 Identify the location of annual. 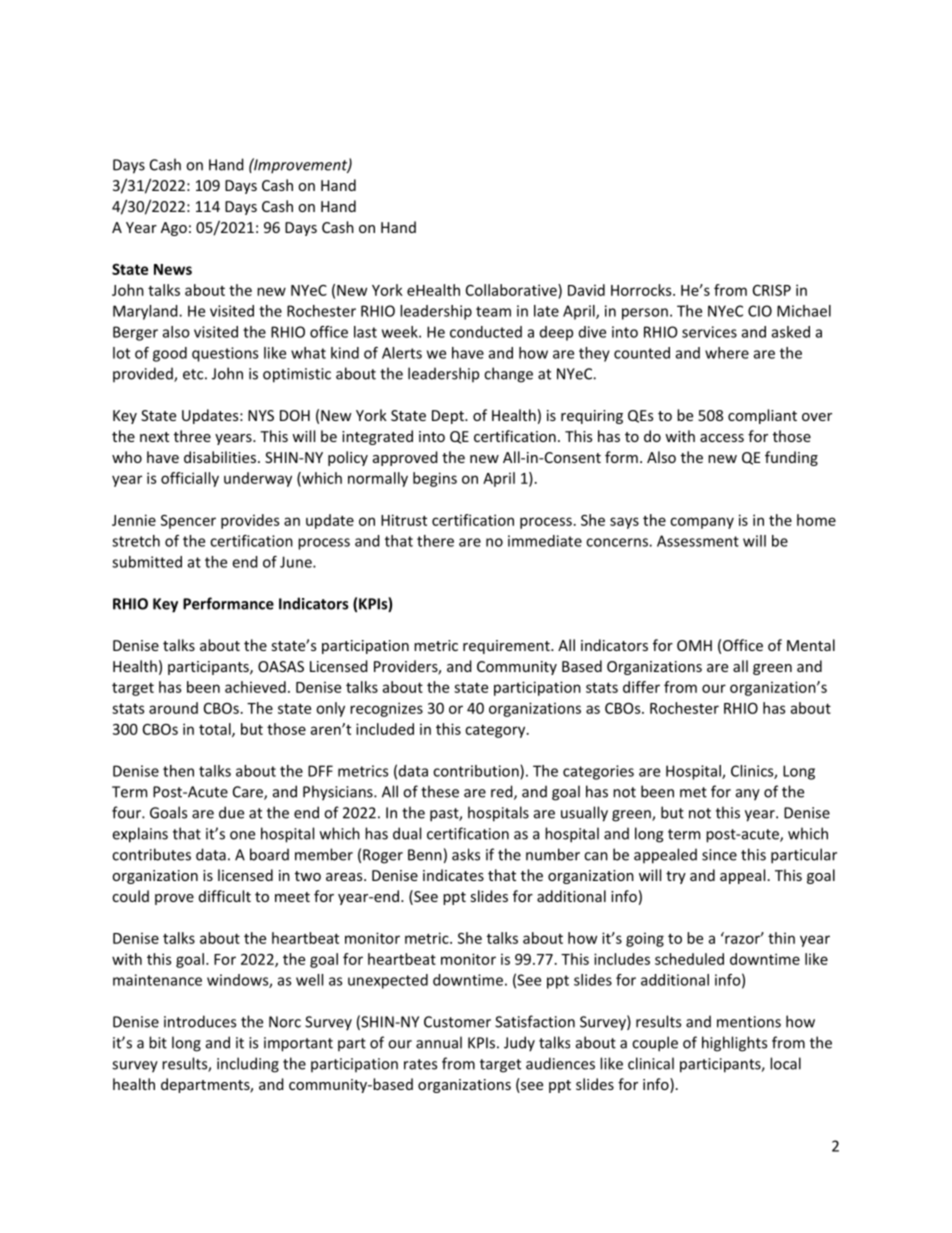
(439, 1042).
